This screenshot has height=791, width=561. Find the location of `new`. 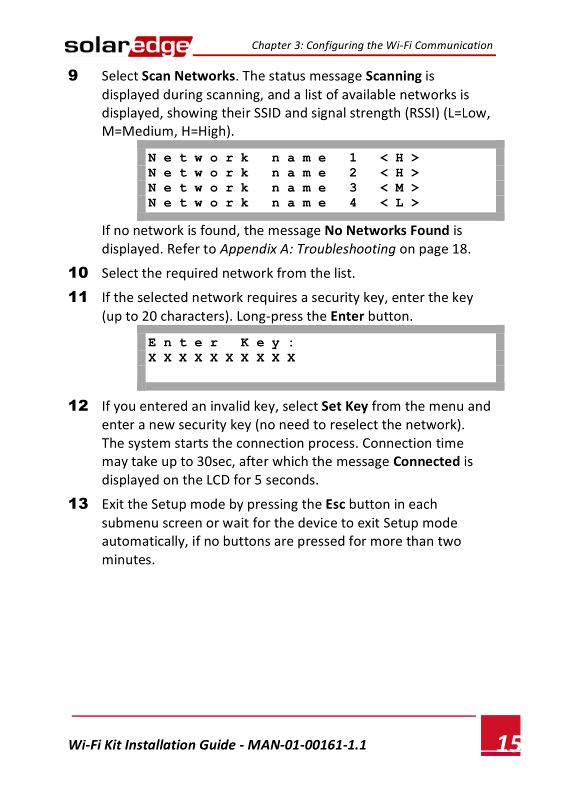

new is located at coordinates (162, 426).
